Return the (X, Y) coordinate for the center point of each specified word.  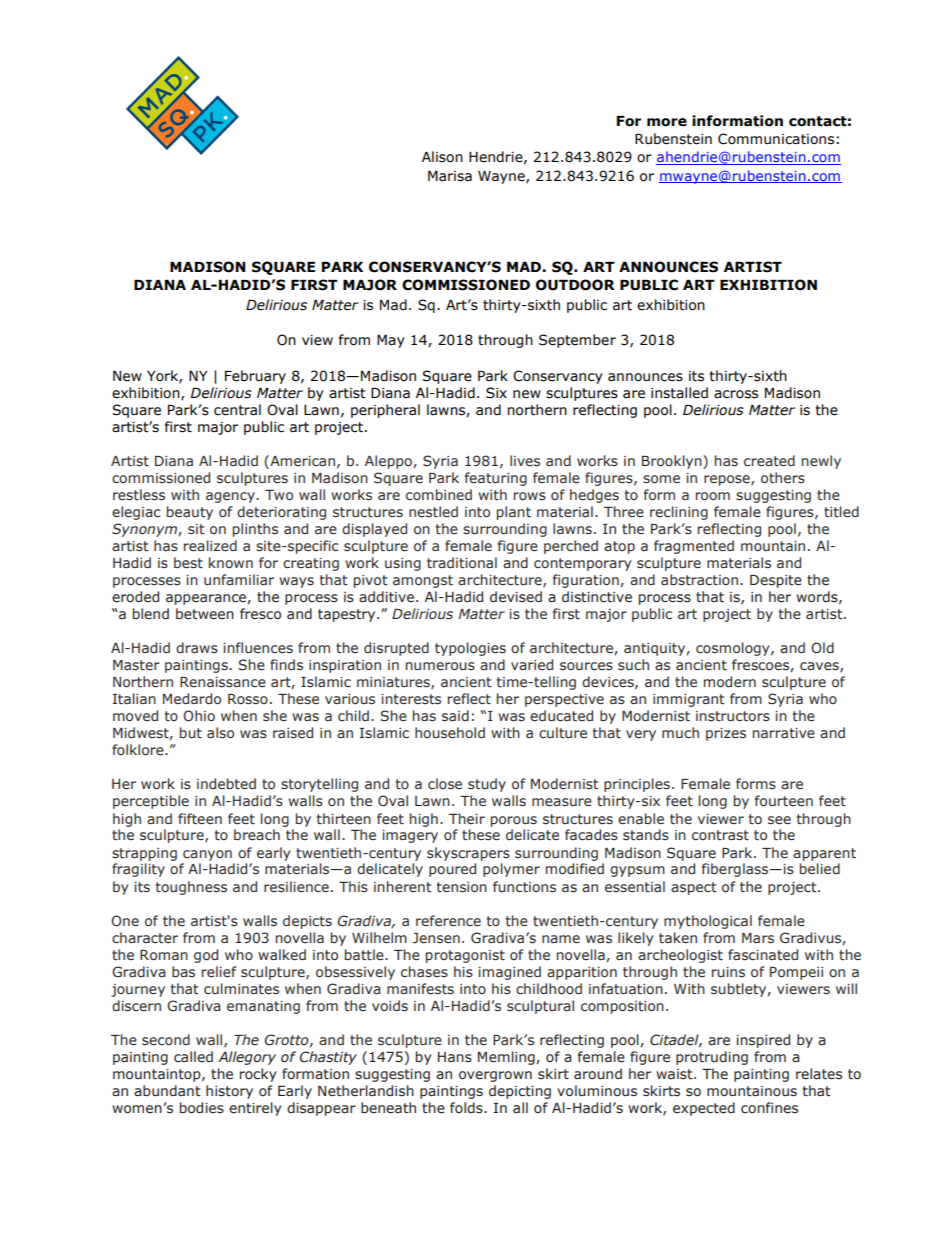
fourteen (784, 801)
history (229, 1092)
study (487, 785)
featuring (496, 479)
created (769, 460)
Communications (776, 139)
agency (231, 497)
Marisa (450, 176)
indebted (226, 783)
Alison (442, 157)
